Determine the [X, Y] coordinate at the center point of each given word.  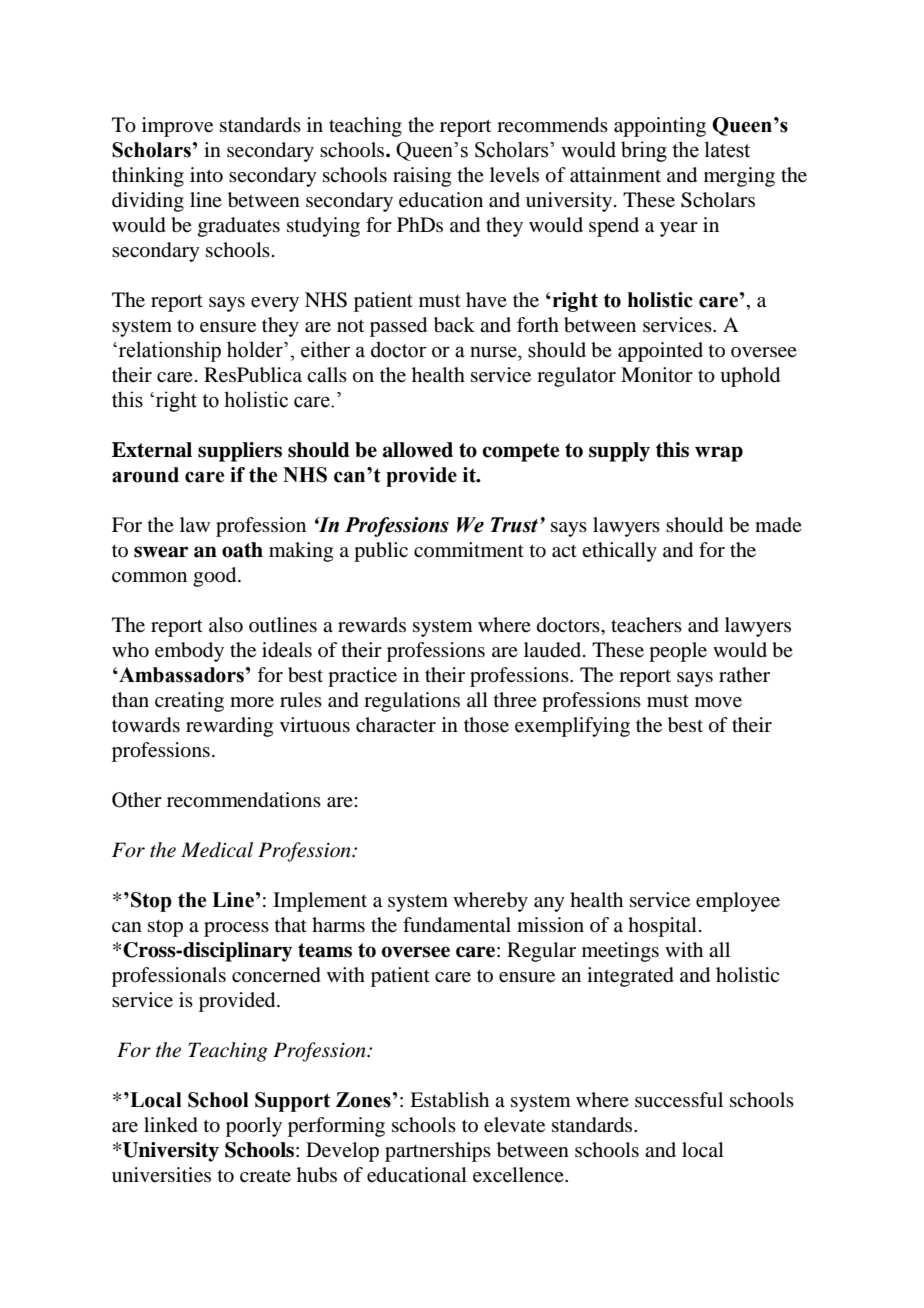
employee [738, 902]
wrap [719, 454]
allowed [418, 450]
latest [727, 149]
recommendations [244, 800]
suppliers [240, 452]
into [206, 175]
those [486, 725]
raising [422, 177]
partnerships [438, 1152]
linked [171, 1125]
